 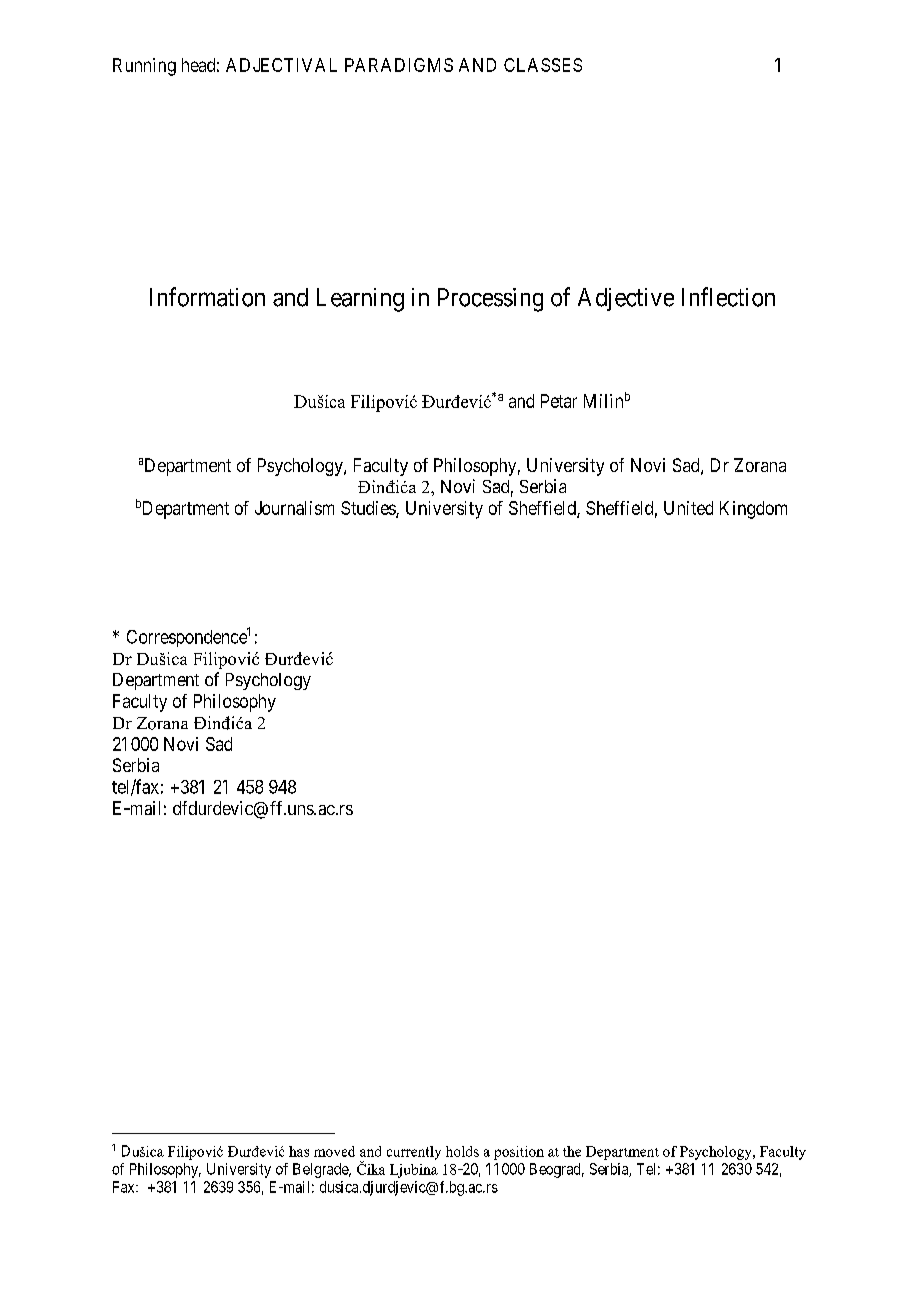 I want to click on currently, so click(x=414, y=1153).
